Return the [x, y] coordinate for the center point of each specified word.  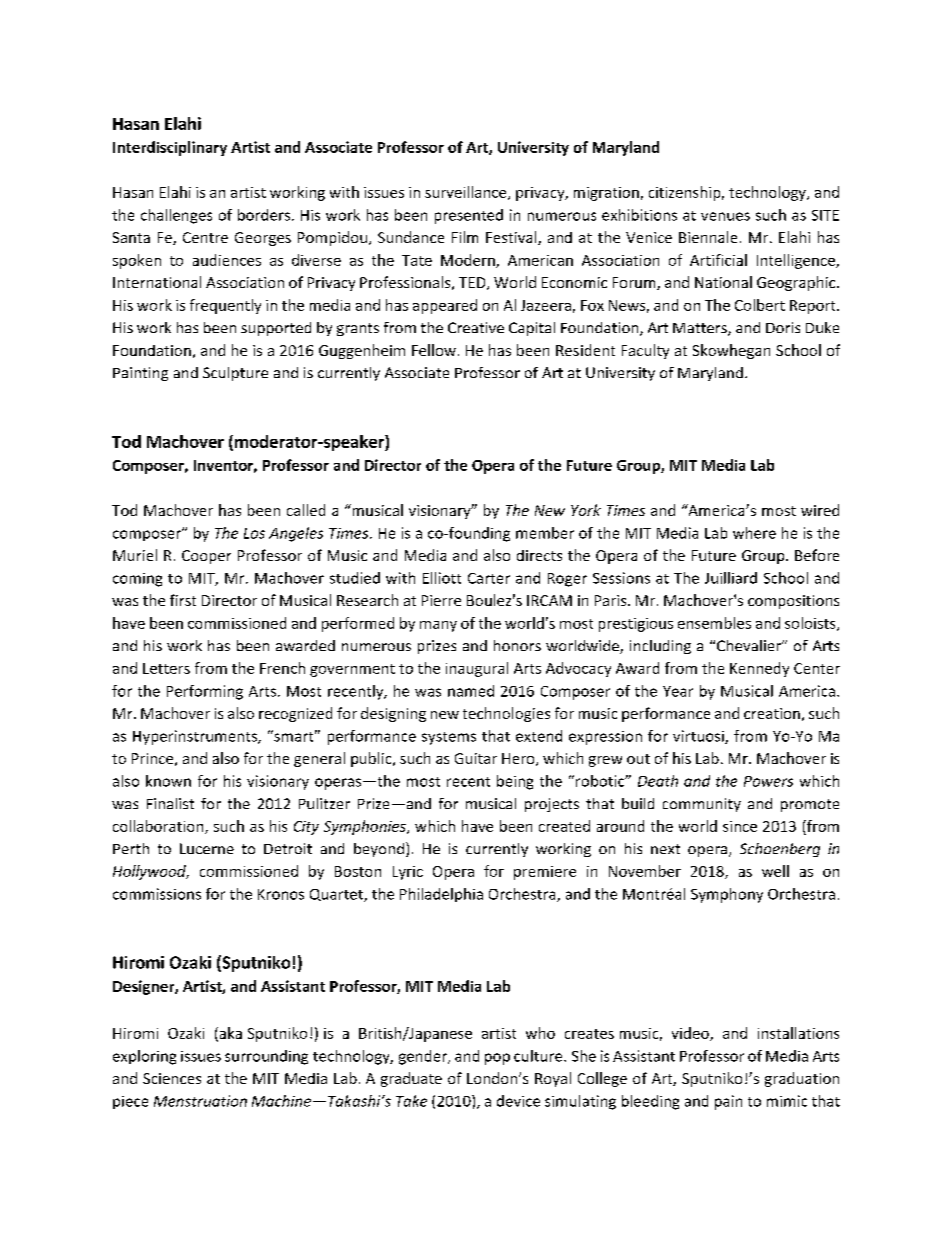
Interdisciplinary [170, 148]
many [438, 626]
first [183, 600]
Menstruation [200, 1101]
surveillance [467, 193]
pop [497, 1059]
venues [725, 216]
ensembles [714, 623]
